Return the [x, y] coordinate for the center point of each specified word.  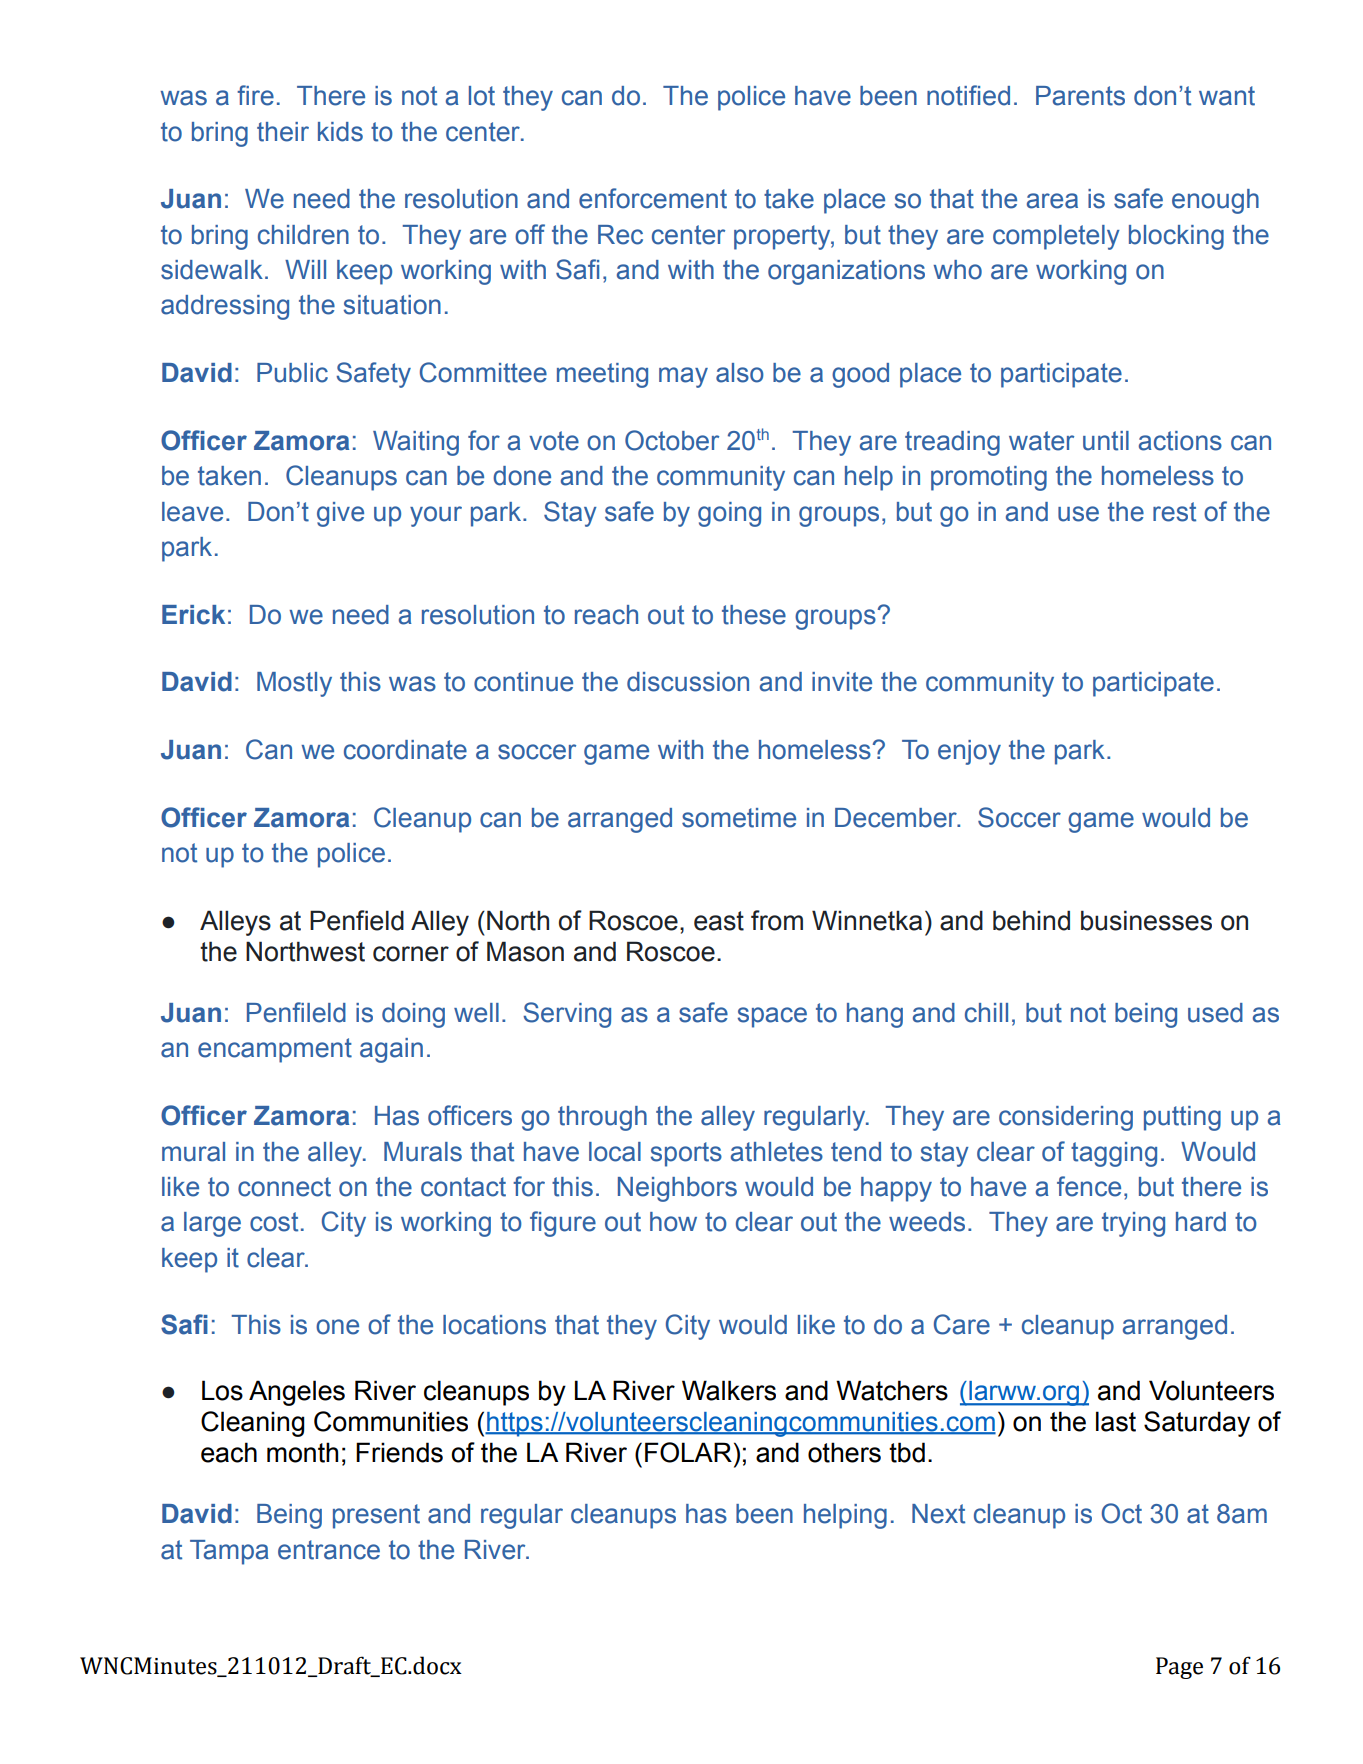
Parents [1080, 96]
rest [1174, 512]
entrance [329, 1550]
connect [284, 1187]
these [754, 615]
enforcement [653, 198]
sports [686, 1154]
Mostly [294, 684]
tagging [1114, 1154]
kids [340, 132]
